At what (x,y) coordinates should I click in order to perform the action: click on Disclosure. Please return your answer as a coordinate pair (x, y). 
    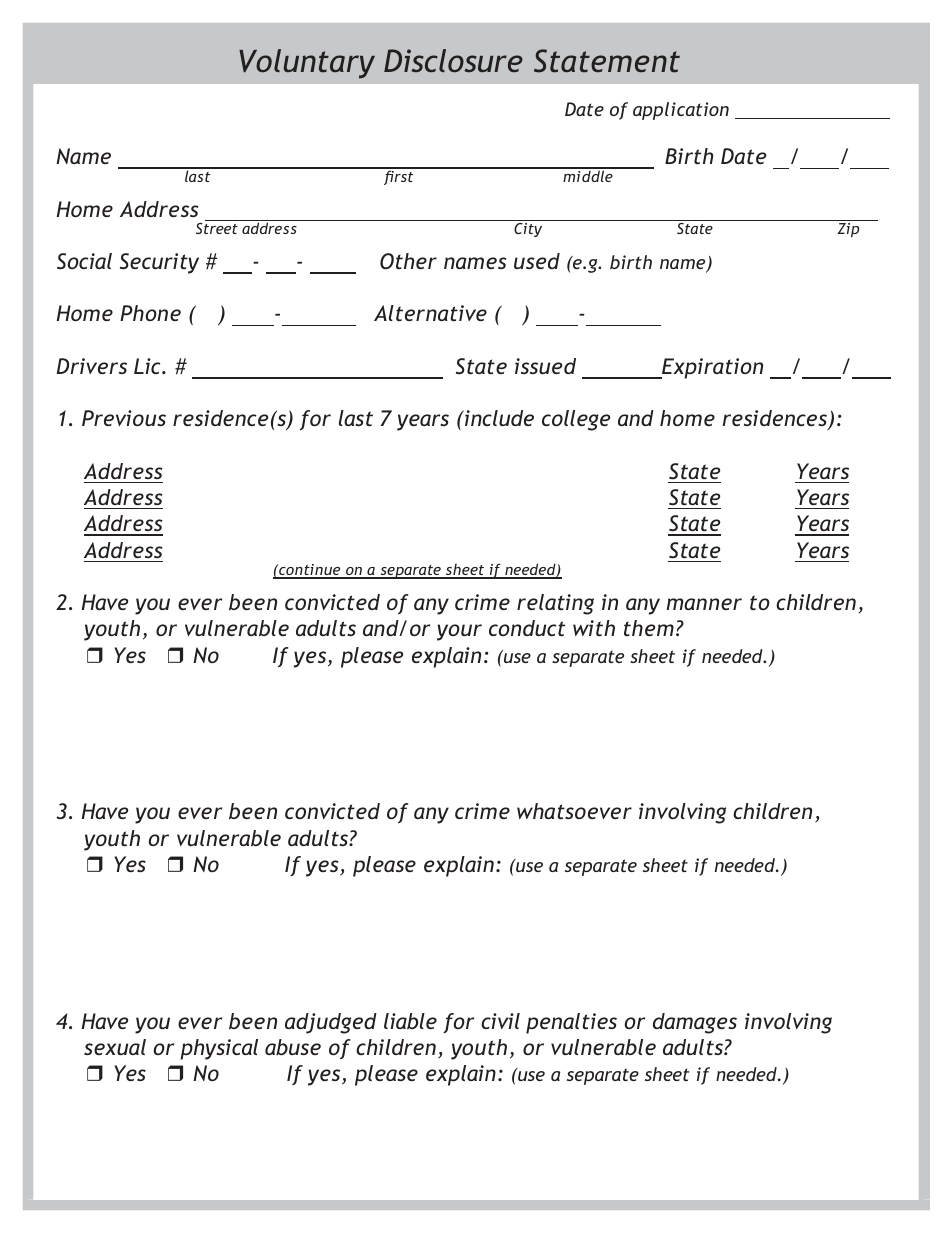
    Looking at the image, I should click on (453, 60).
